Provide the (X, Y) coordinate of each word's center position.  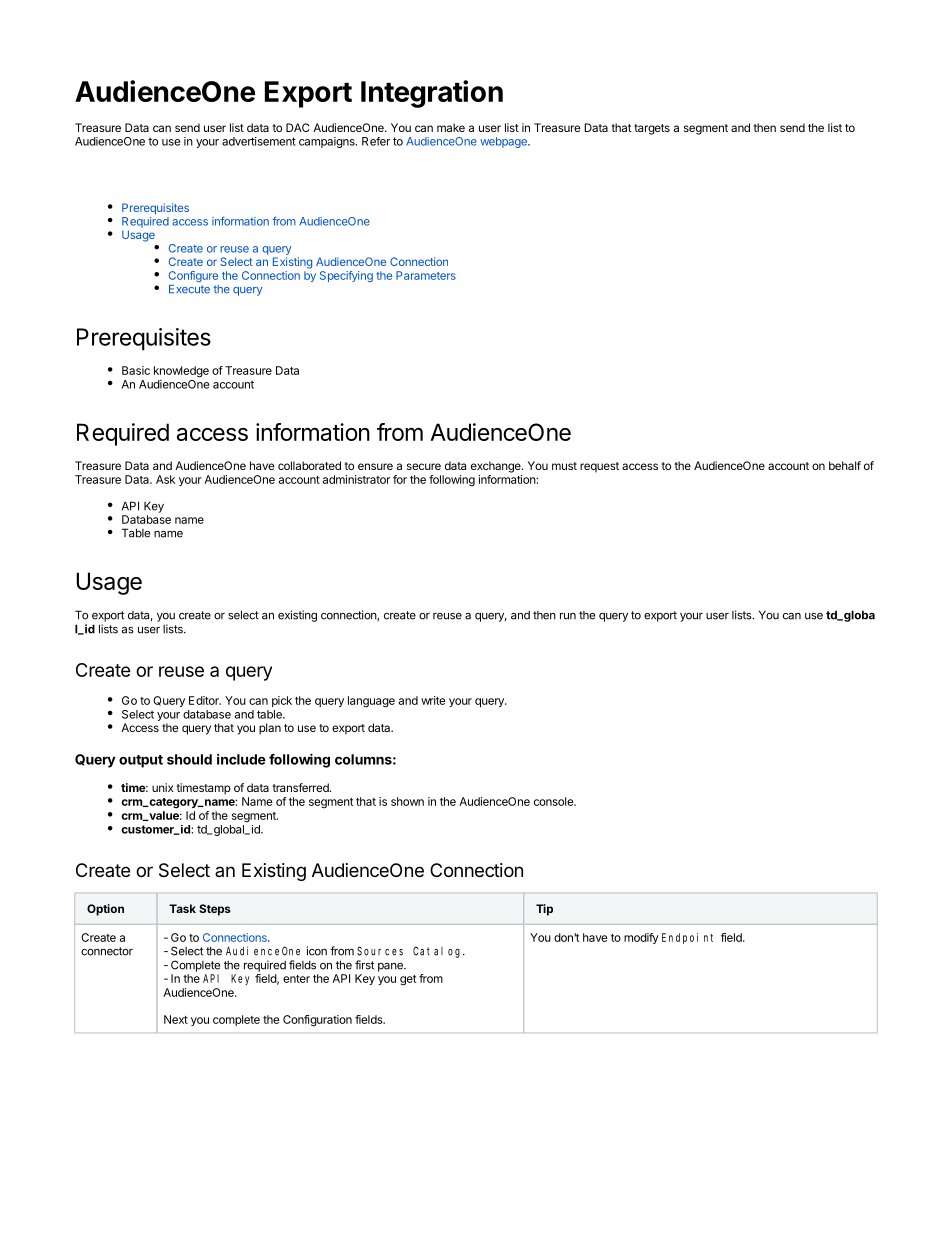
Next (176, 1019)
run (568, 616)
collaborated (309, 465)
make (451, 127)
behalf (845, 465)
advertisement (259, 141)
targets (652, 129)
